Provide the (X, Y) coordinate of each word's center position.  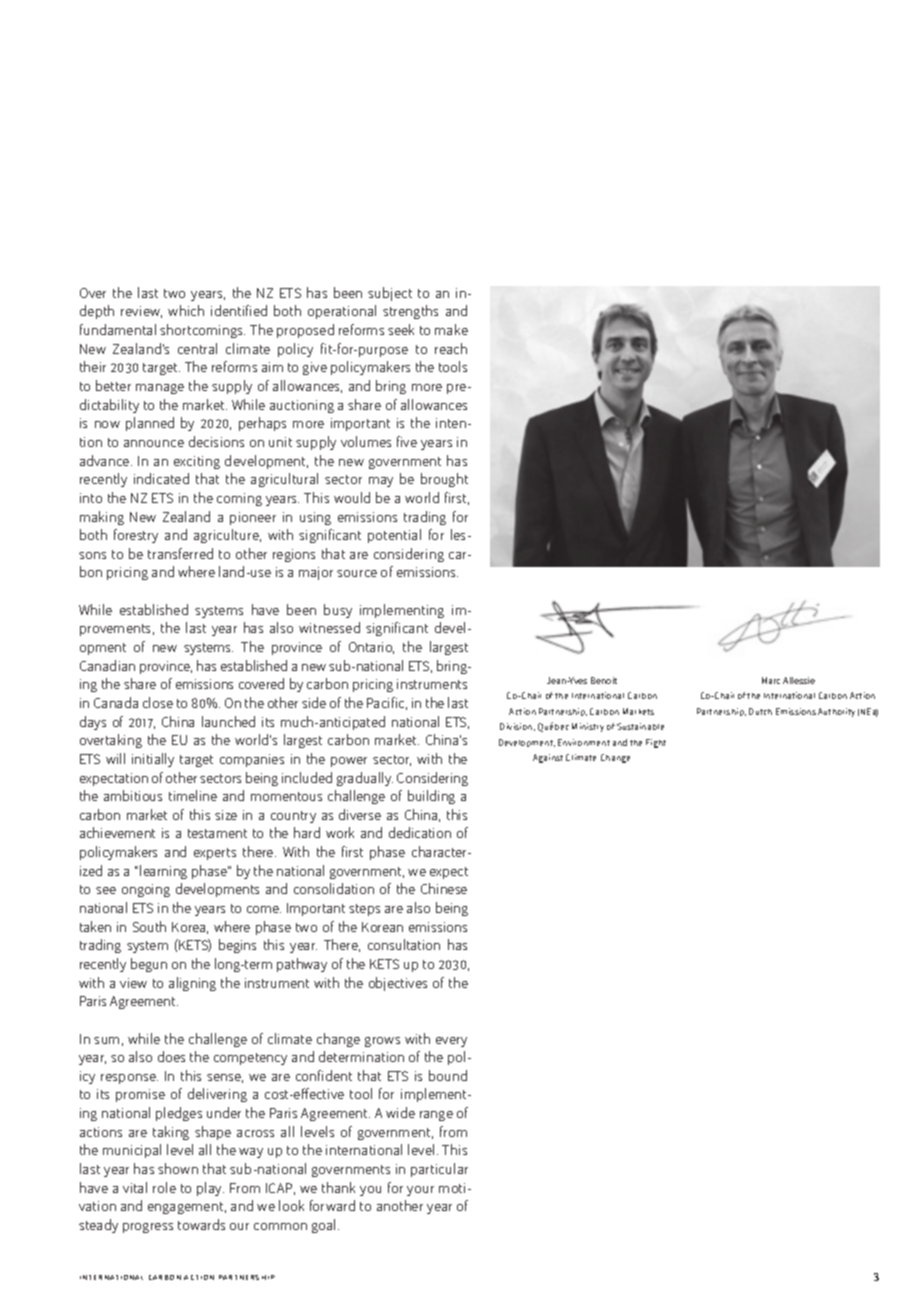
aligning (192, 984)
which (186, 310)
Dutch (760, 711)
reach (451, 348)
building (431, 797)
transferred (180, 553)
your (420, 1191)
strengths (410, 312)
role (164, 1187)
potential (394, 536)
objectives (398, 984)
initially (153, 760)
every (451, 1042)
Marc (771, 680)
